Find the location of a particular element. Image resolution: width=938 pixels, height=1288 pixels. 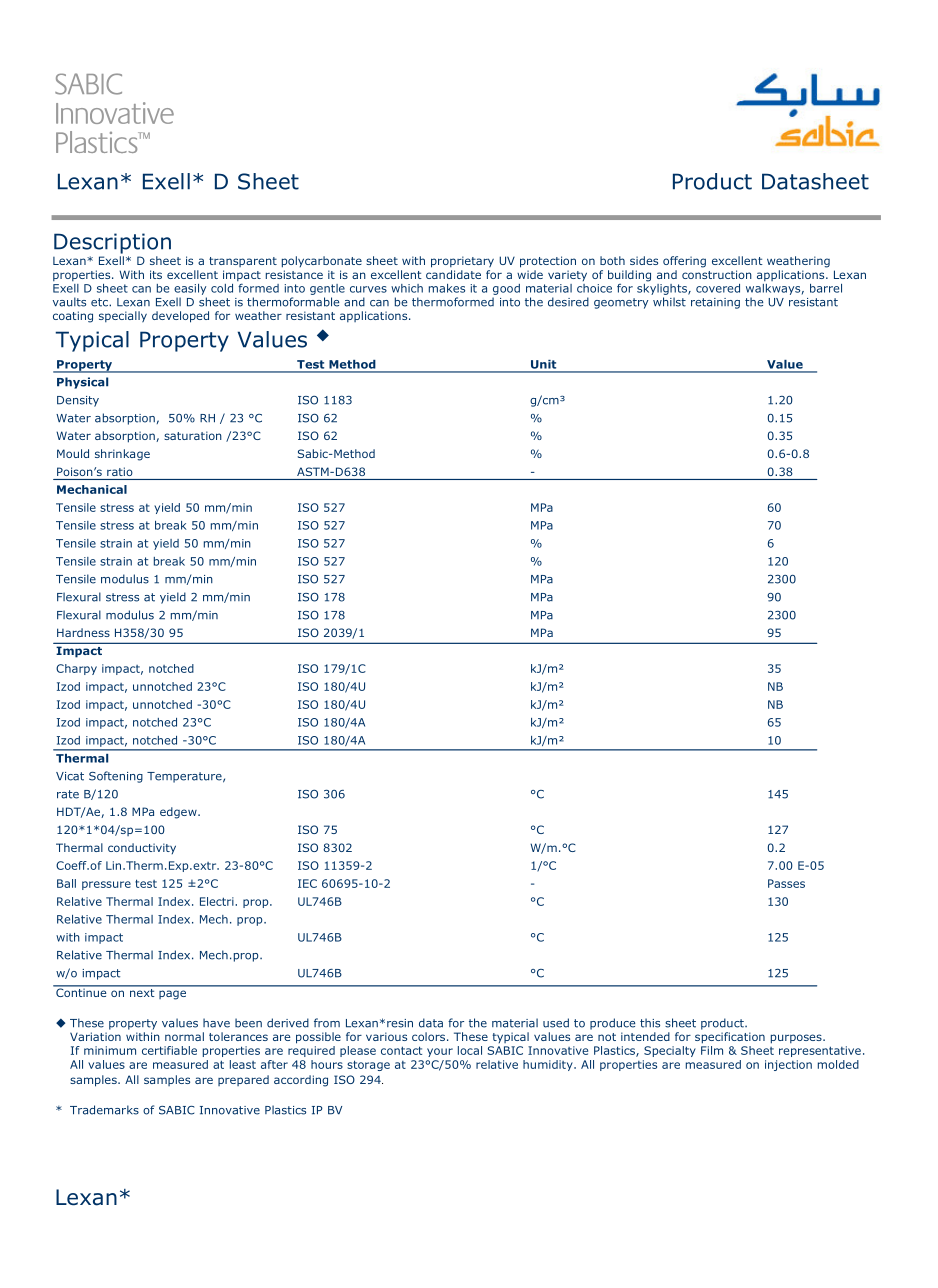

certifiable is located at coordinates (169, 1050).
